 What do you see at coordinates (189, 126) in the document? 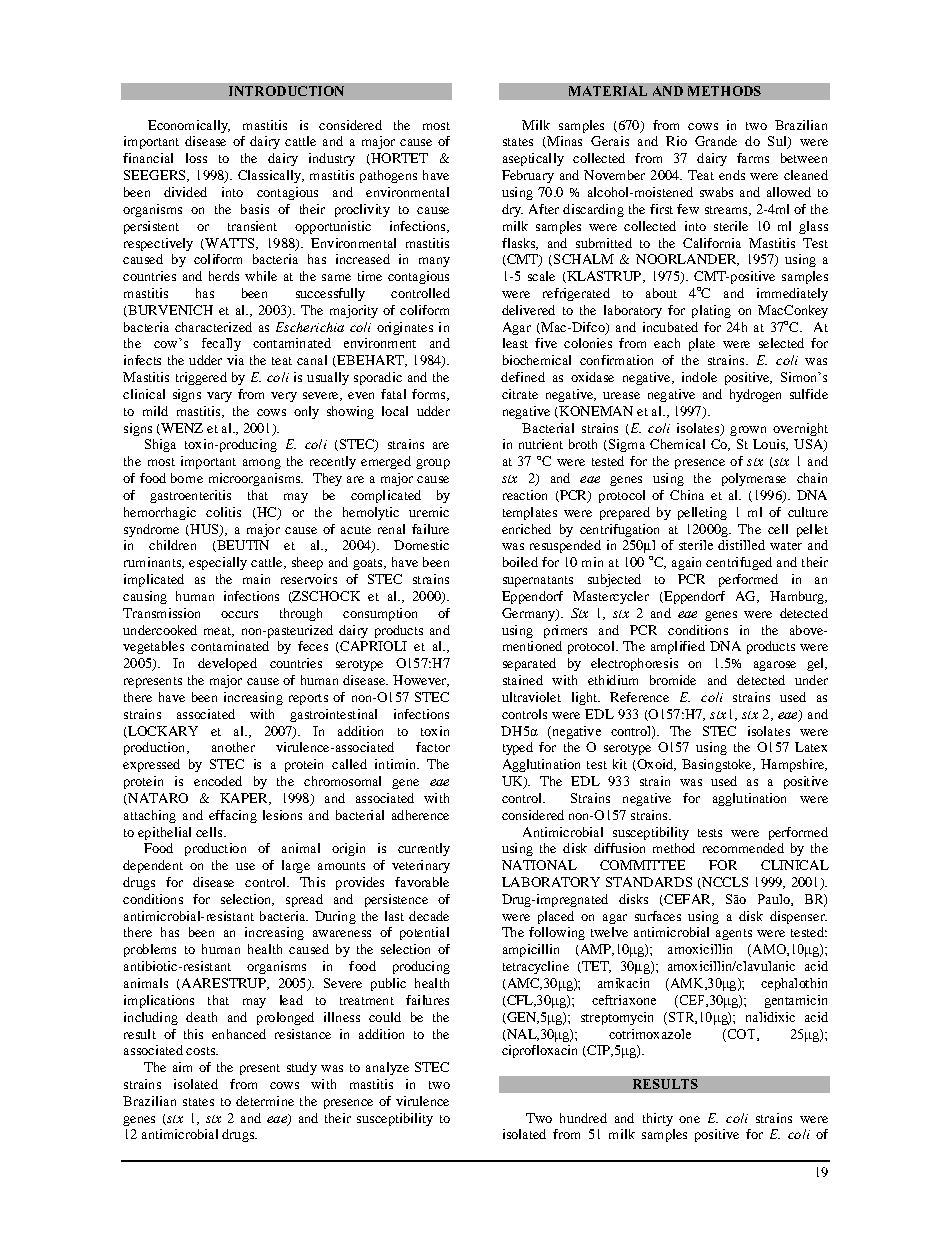
I see `Economically` at bounding box center [189, 126].
